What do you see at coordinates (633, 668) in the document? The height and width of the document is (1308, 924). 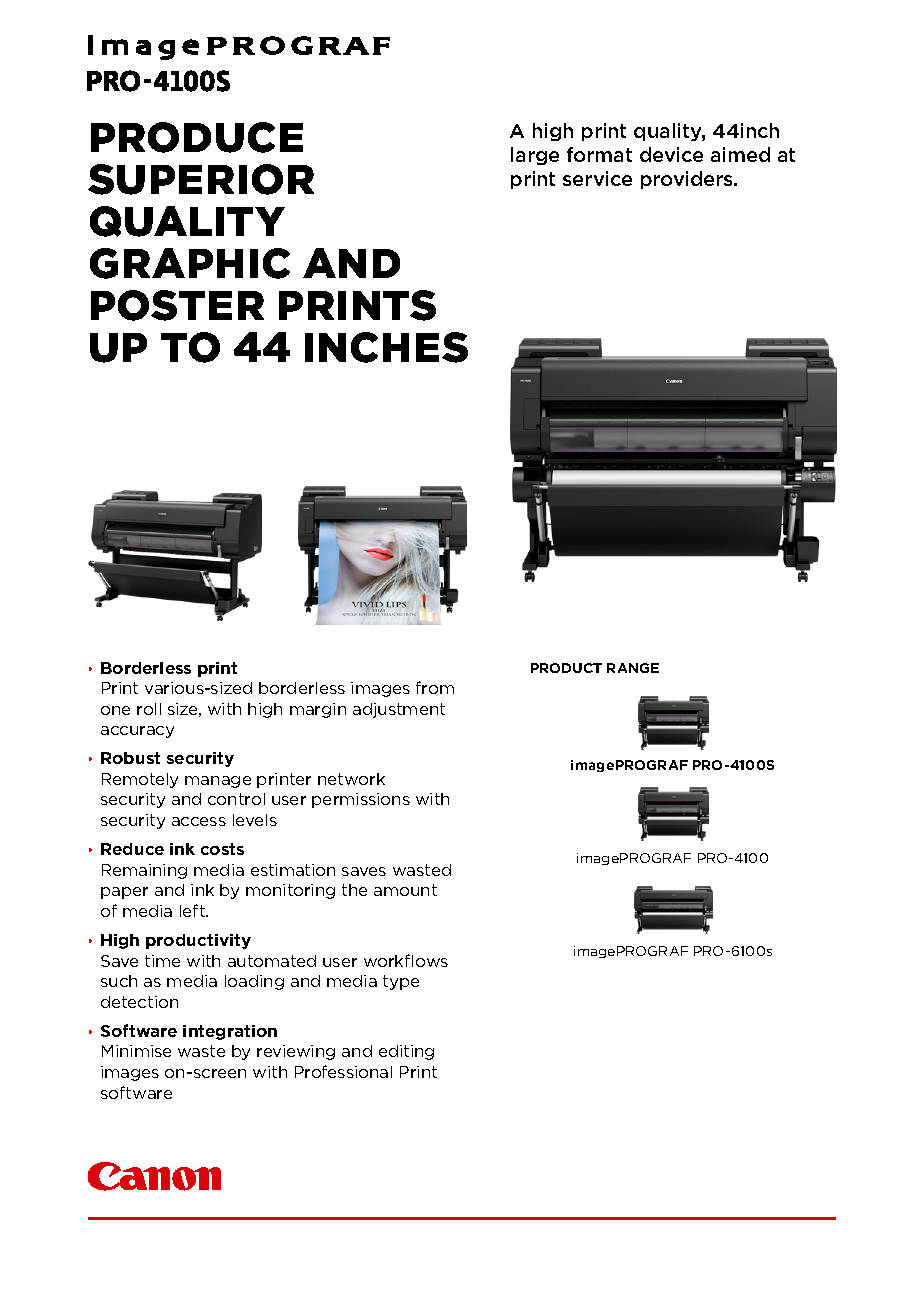 I see `RANGE` at bounding box center [633, 668].
